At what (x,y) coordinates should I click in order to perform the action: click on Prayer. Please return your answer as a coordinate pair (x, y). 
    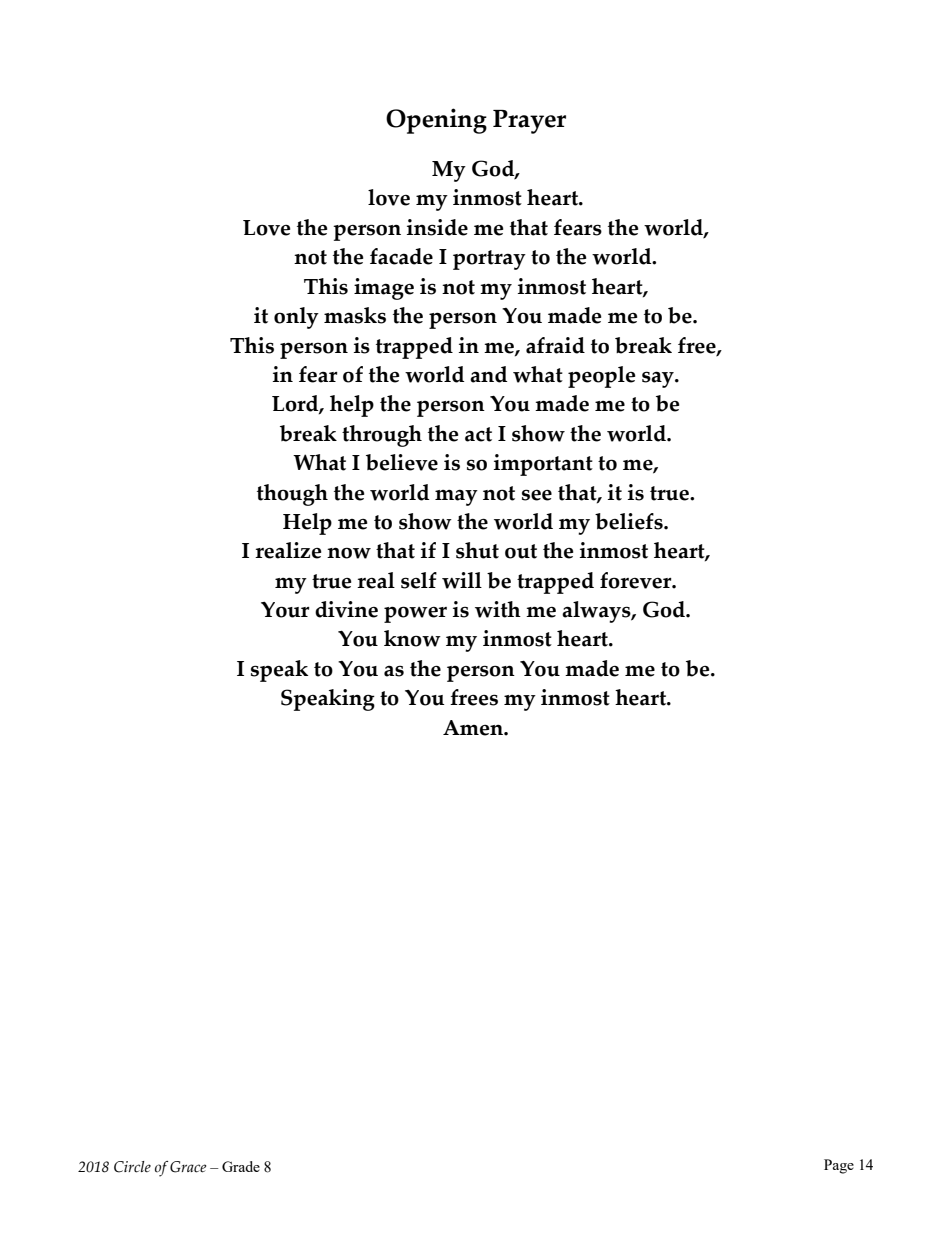
    Looking at the image, I should click on (529, 122).
